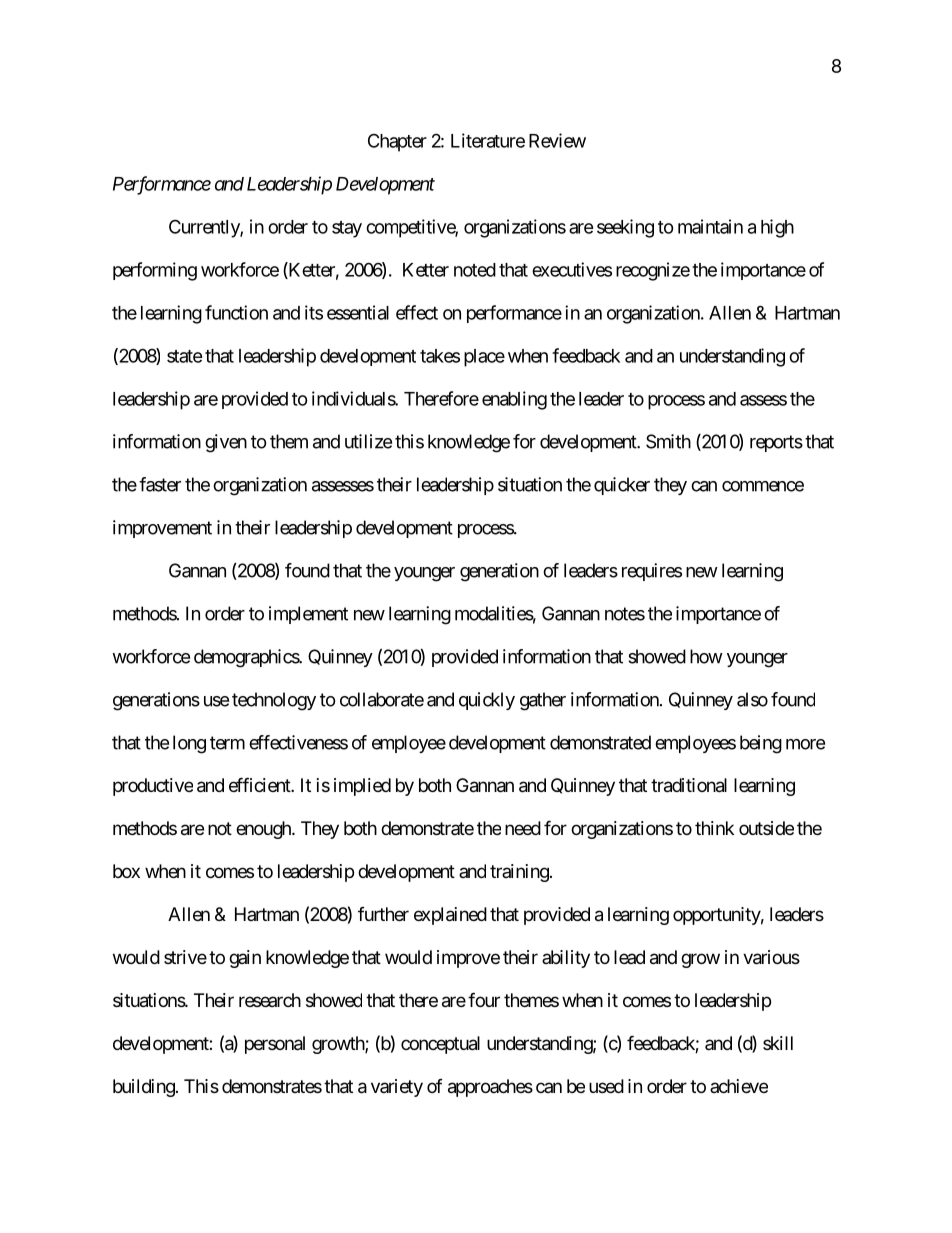 The image size is (952, 1233). Describe the element at coordinates (487, 701) in the page. I see `quickly` at that location.
